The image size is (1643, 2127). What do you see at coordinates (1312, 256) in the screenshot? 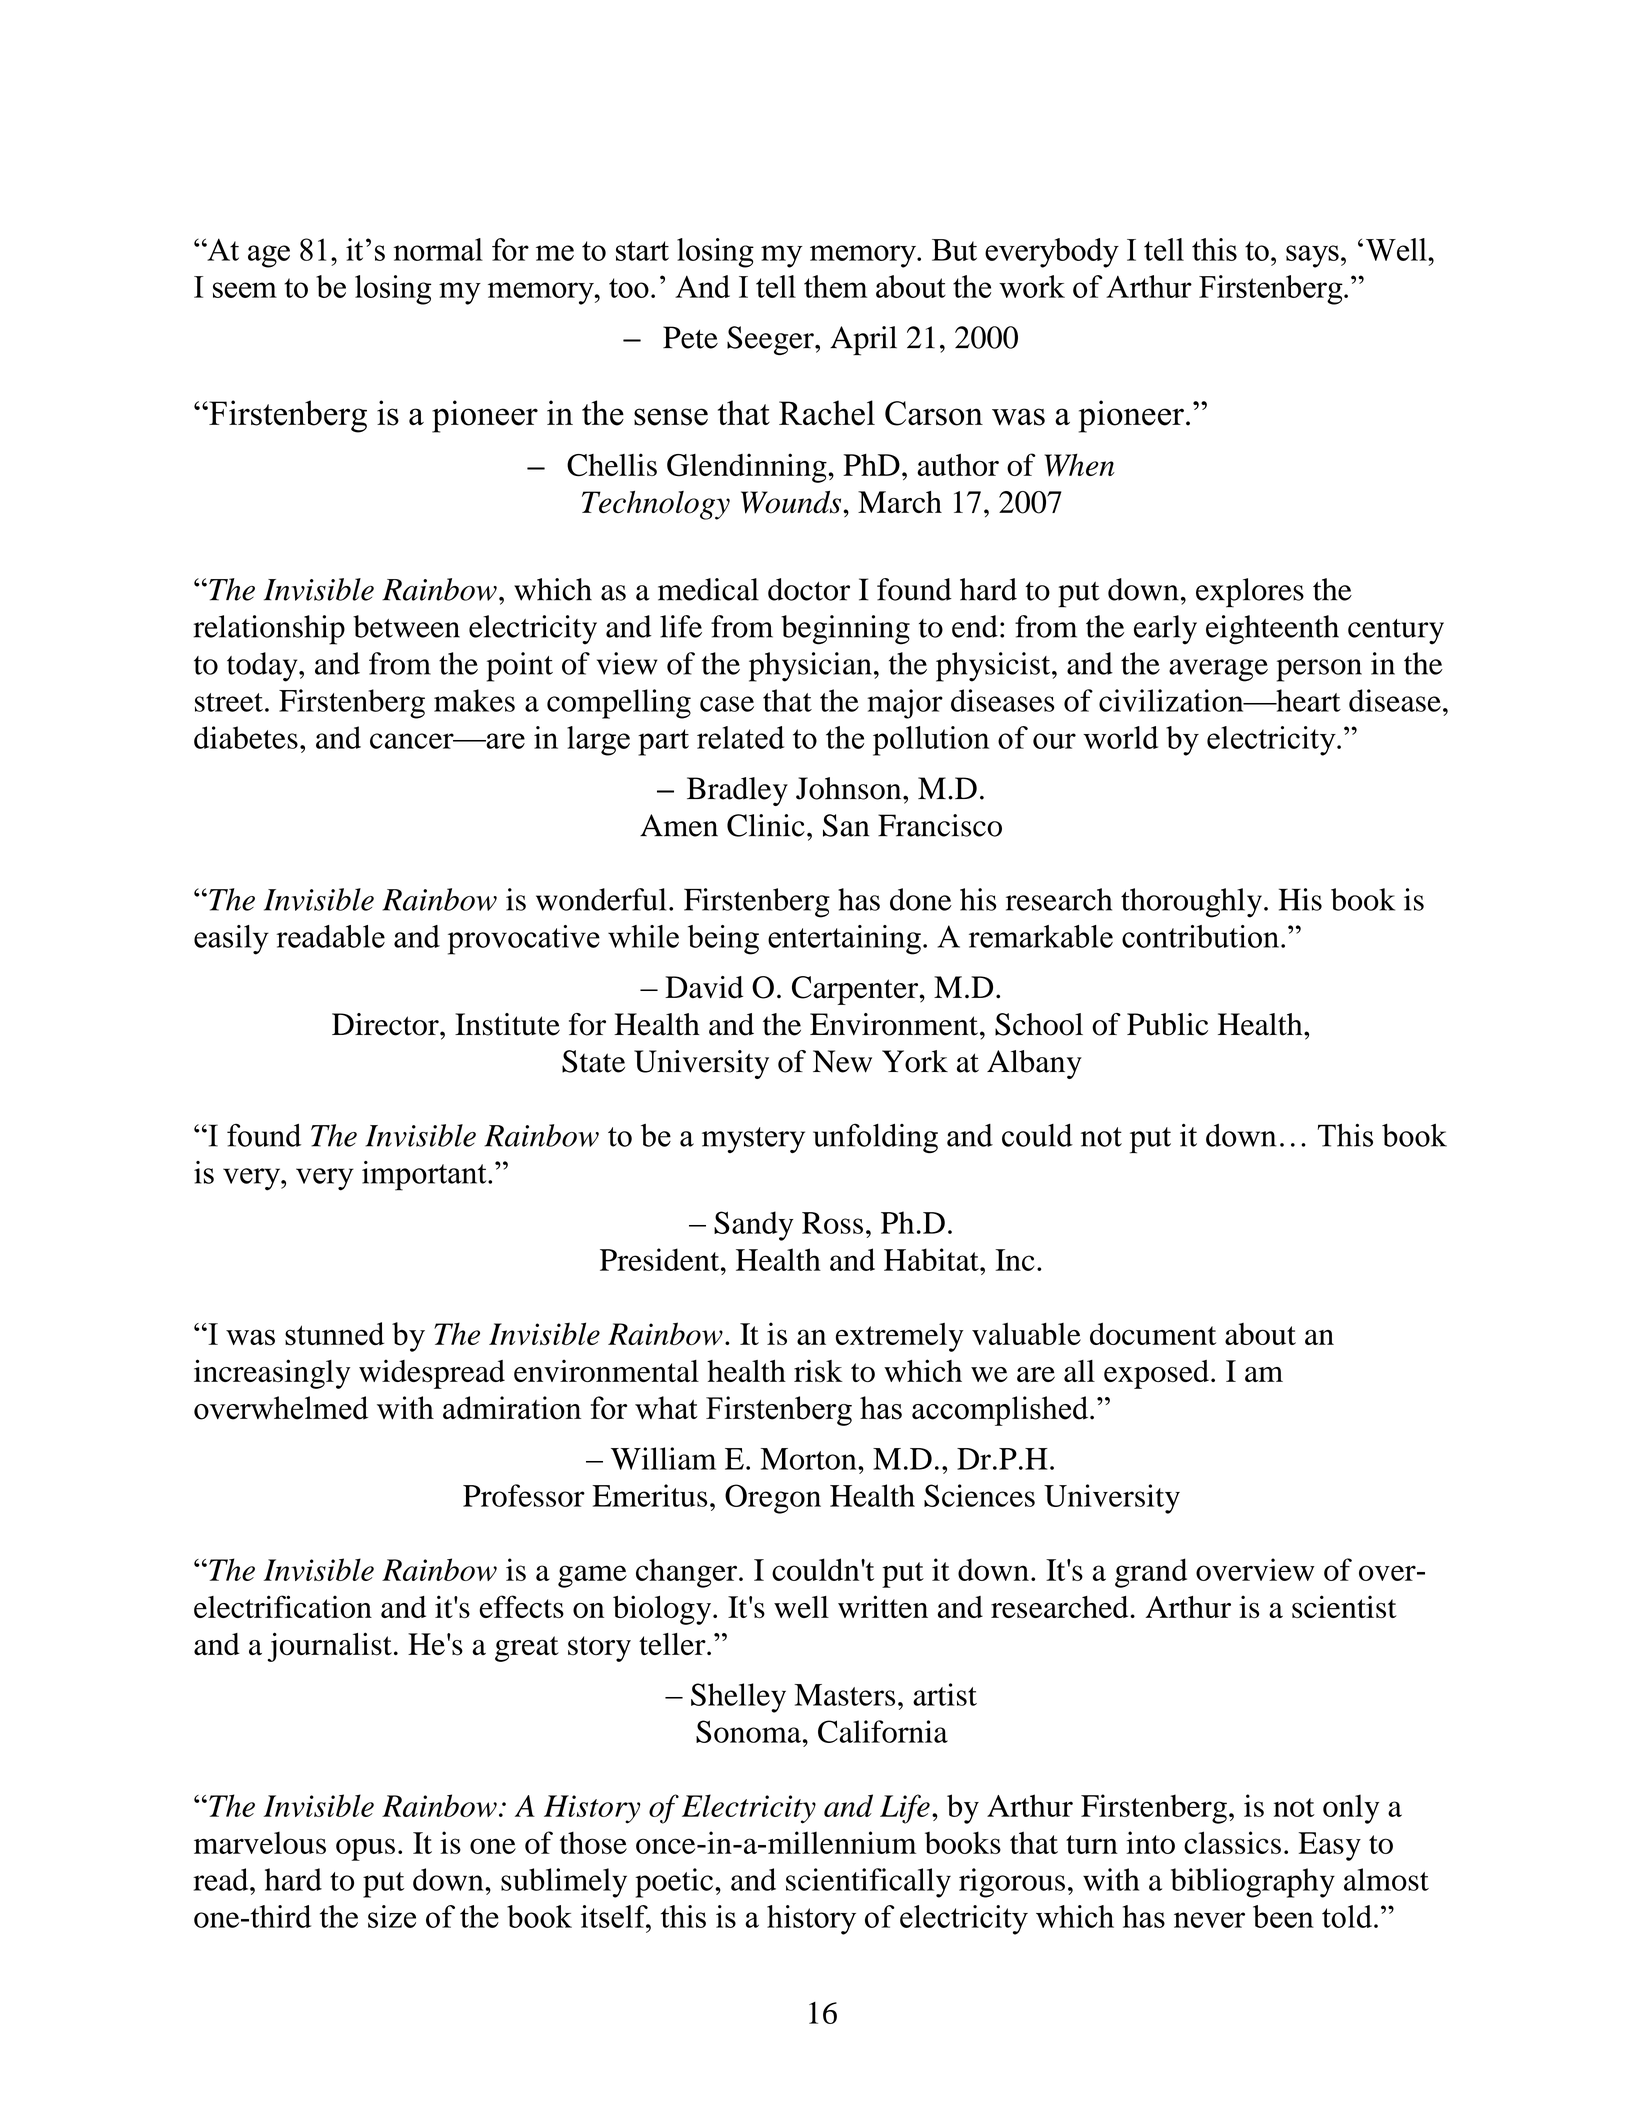
I see `says` at bounding box center [1312, 256].
